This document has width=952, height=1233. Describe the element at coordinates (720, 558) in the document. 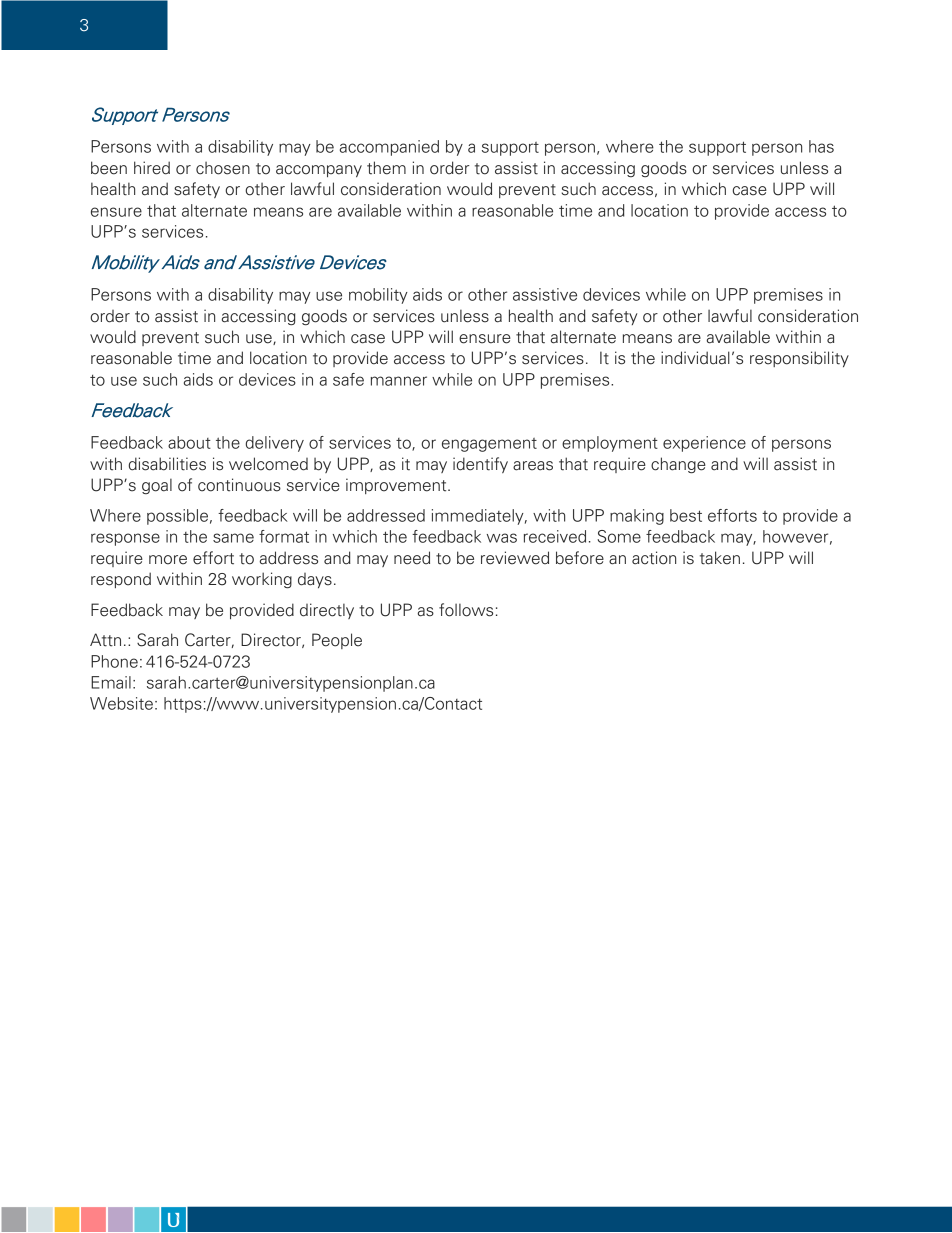

I see `taken` at that location.
